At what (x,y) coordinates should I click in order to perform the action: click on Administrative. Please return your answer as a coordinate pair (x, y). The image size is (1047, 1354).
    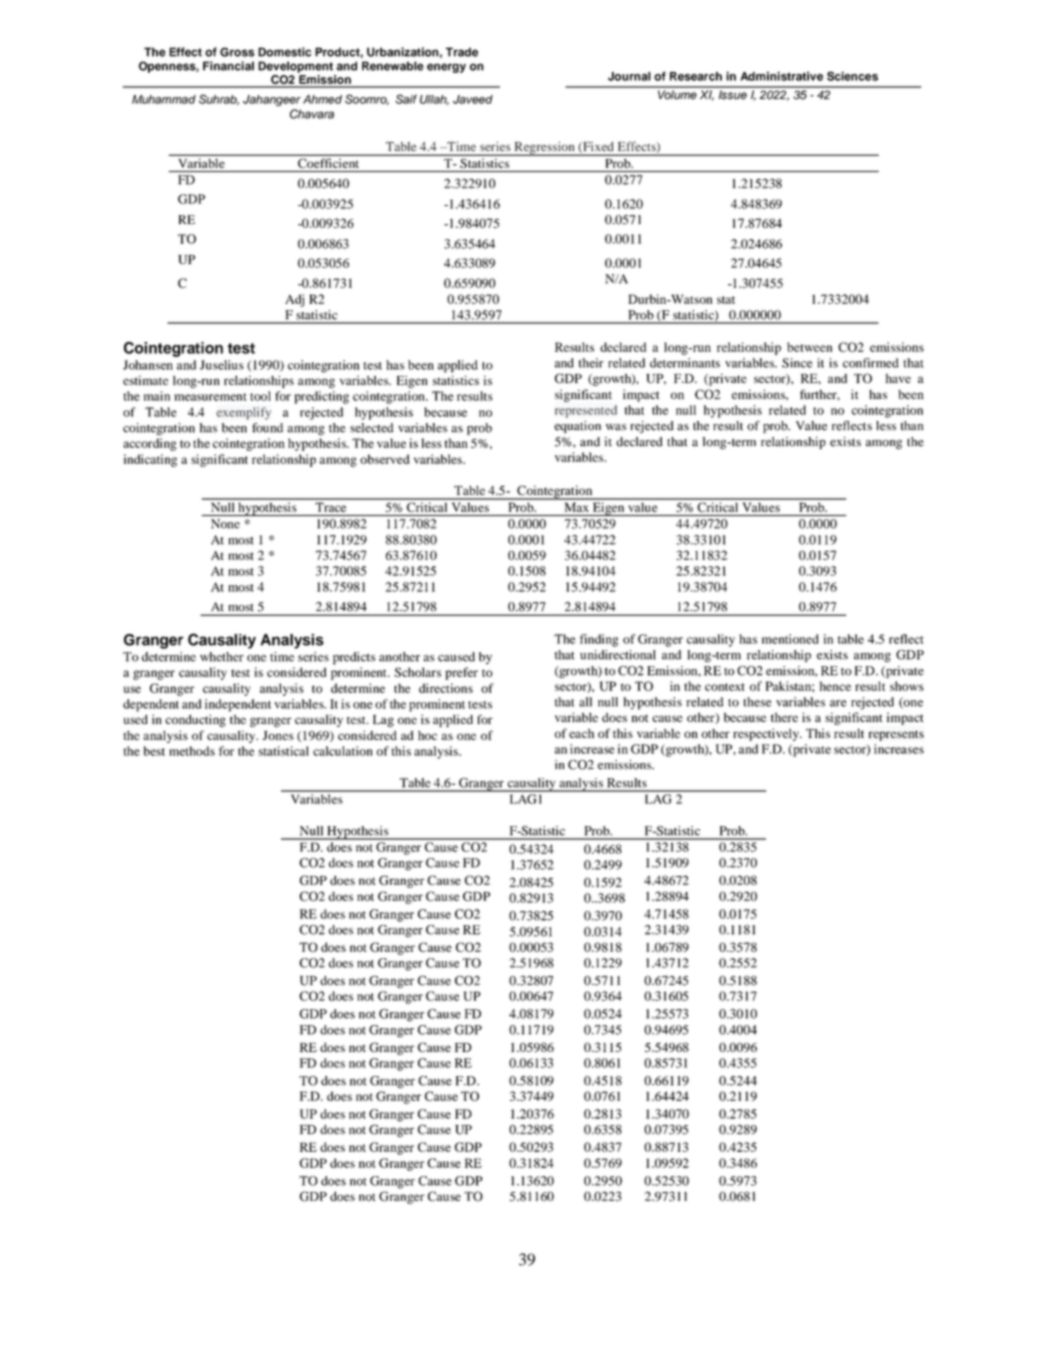
    Looking at the image, I should click on (781, 76).
